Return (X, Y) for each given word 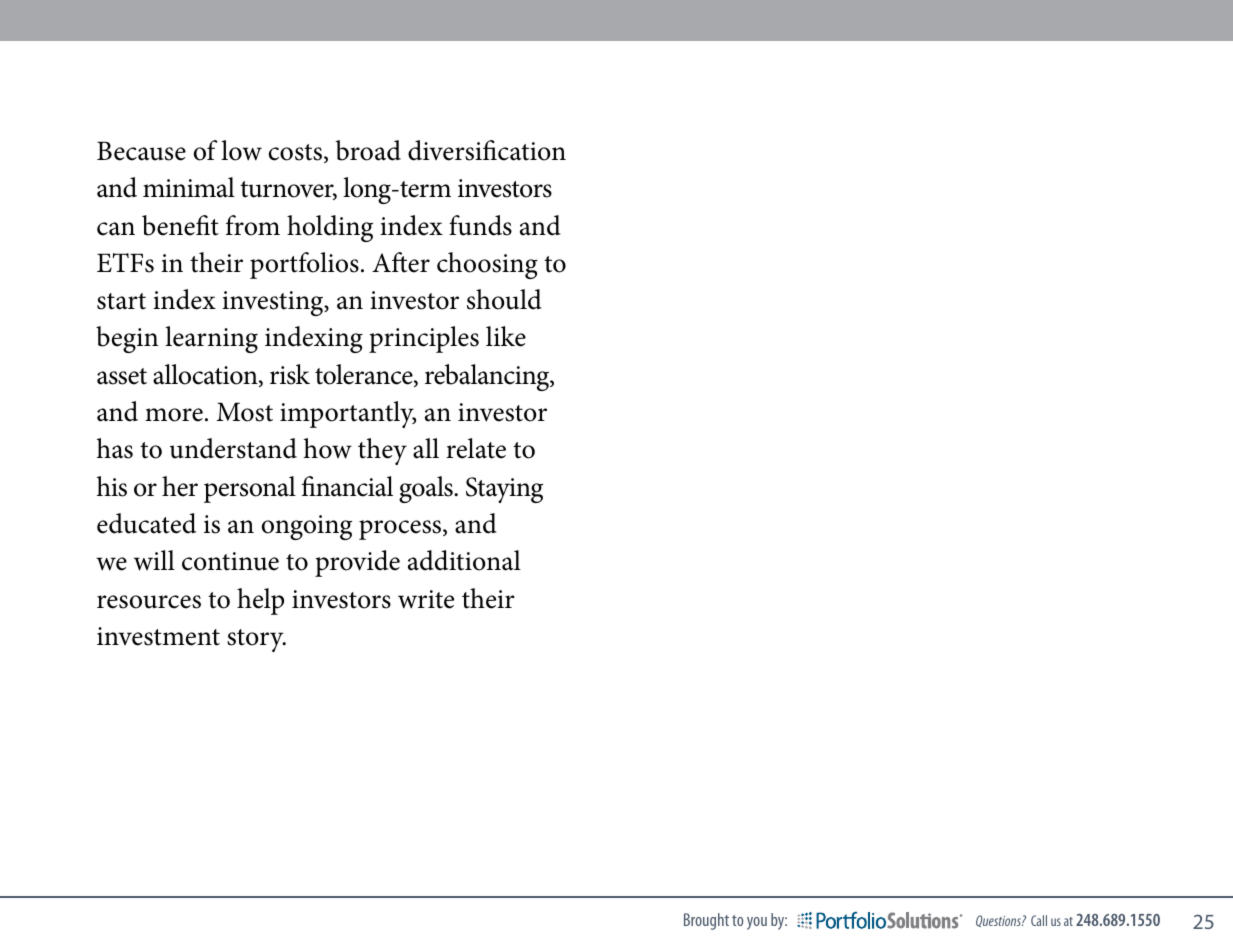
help (260, 601)
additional (464, 560)
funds (480, 225)
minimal (189, 187)
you (757, 923)
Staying (504, 490)
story (256, 640)
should (504, 299)
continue (230, 561)
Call (1039, 920)
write (426, 599)
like (506, 336)
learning (211, 339)
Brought (706, 921)
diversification (487, 150)
